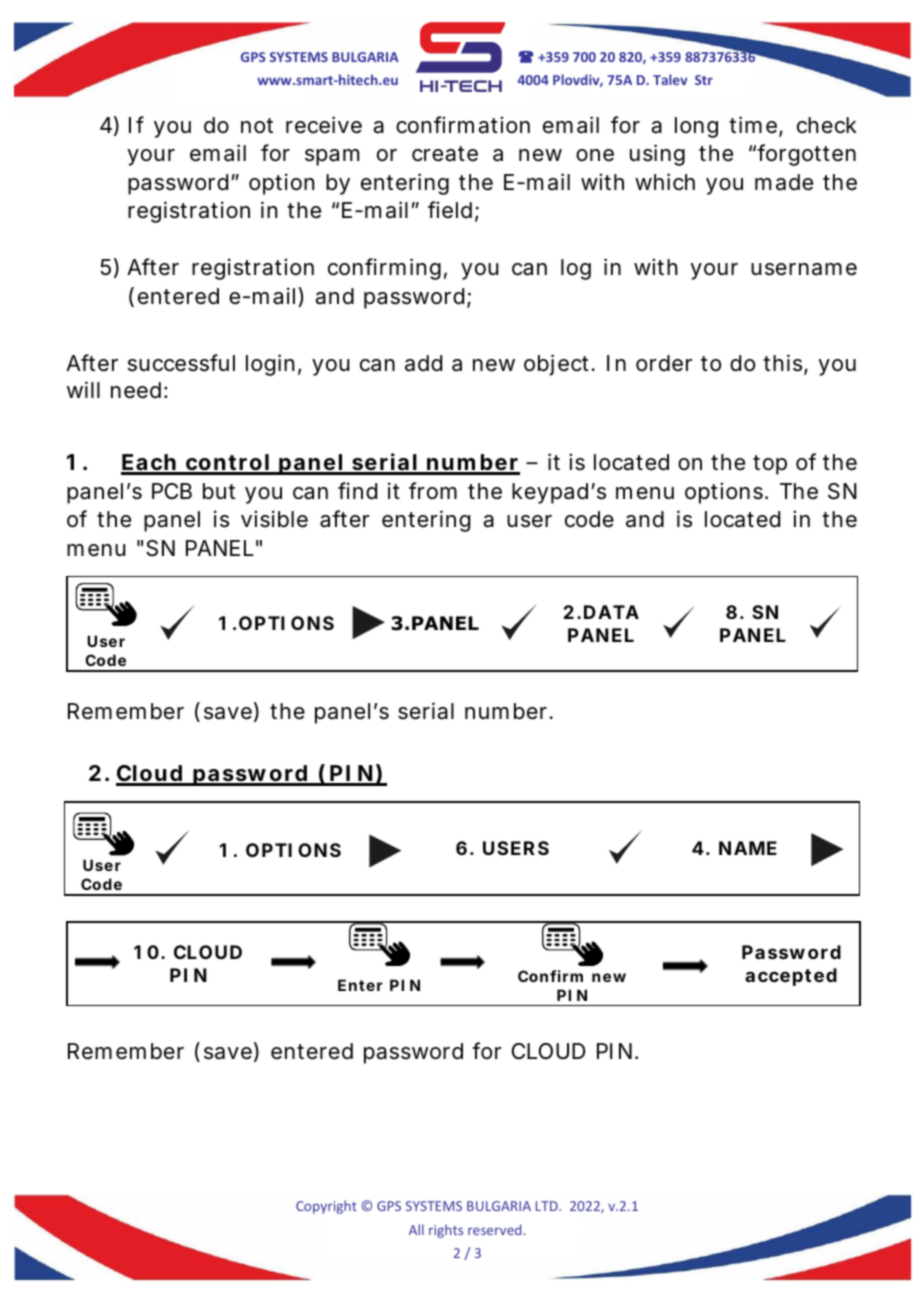 The width and height of the screenshot is (924, 1308). Describe the element at coordinates (548, 1206) in the screenshot. I see `LTD` at that location.
